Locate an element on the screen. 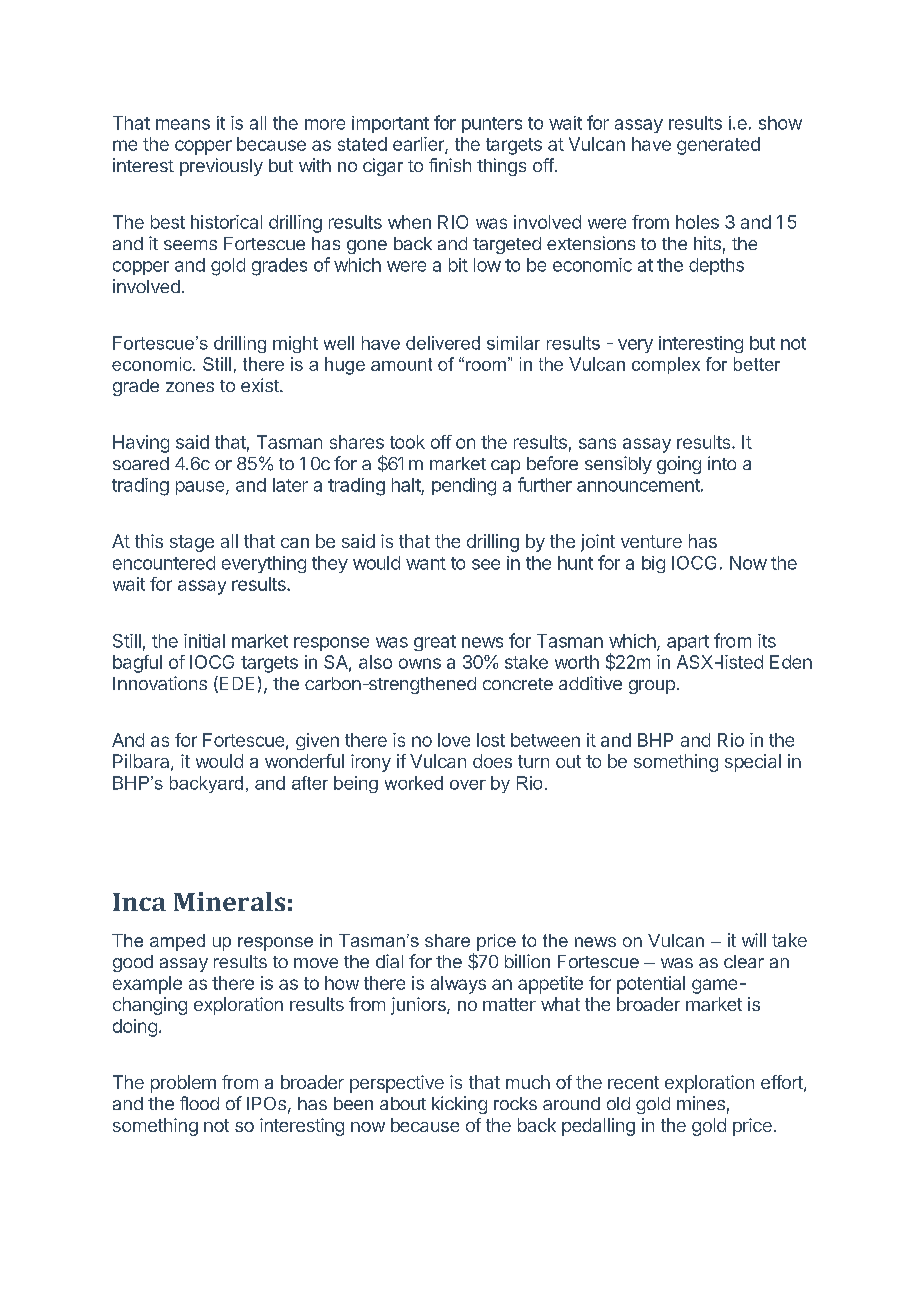 Image resolution: width=924 pixels, height=1308 pixels. mines is located at coordinates (701, 1103).
